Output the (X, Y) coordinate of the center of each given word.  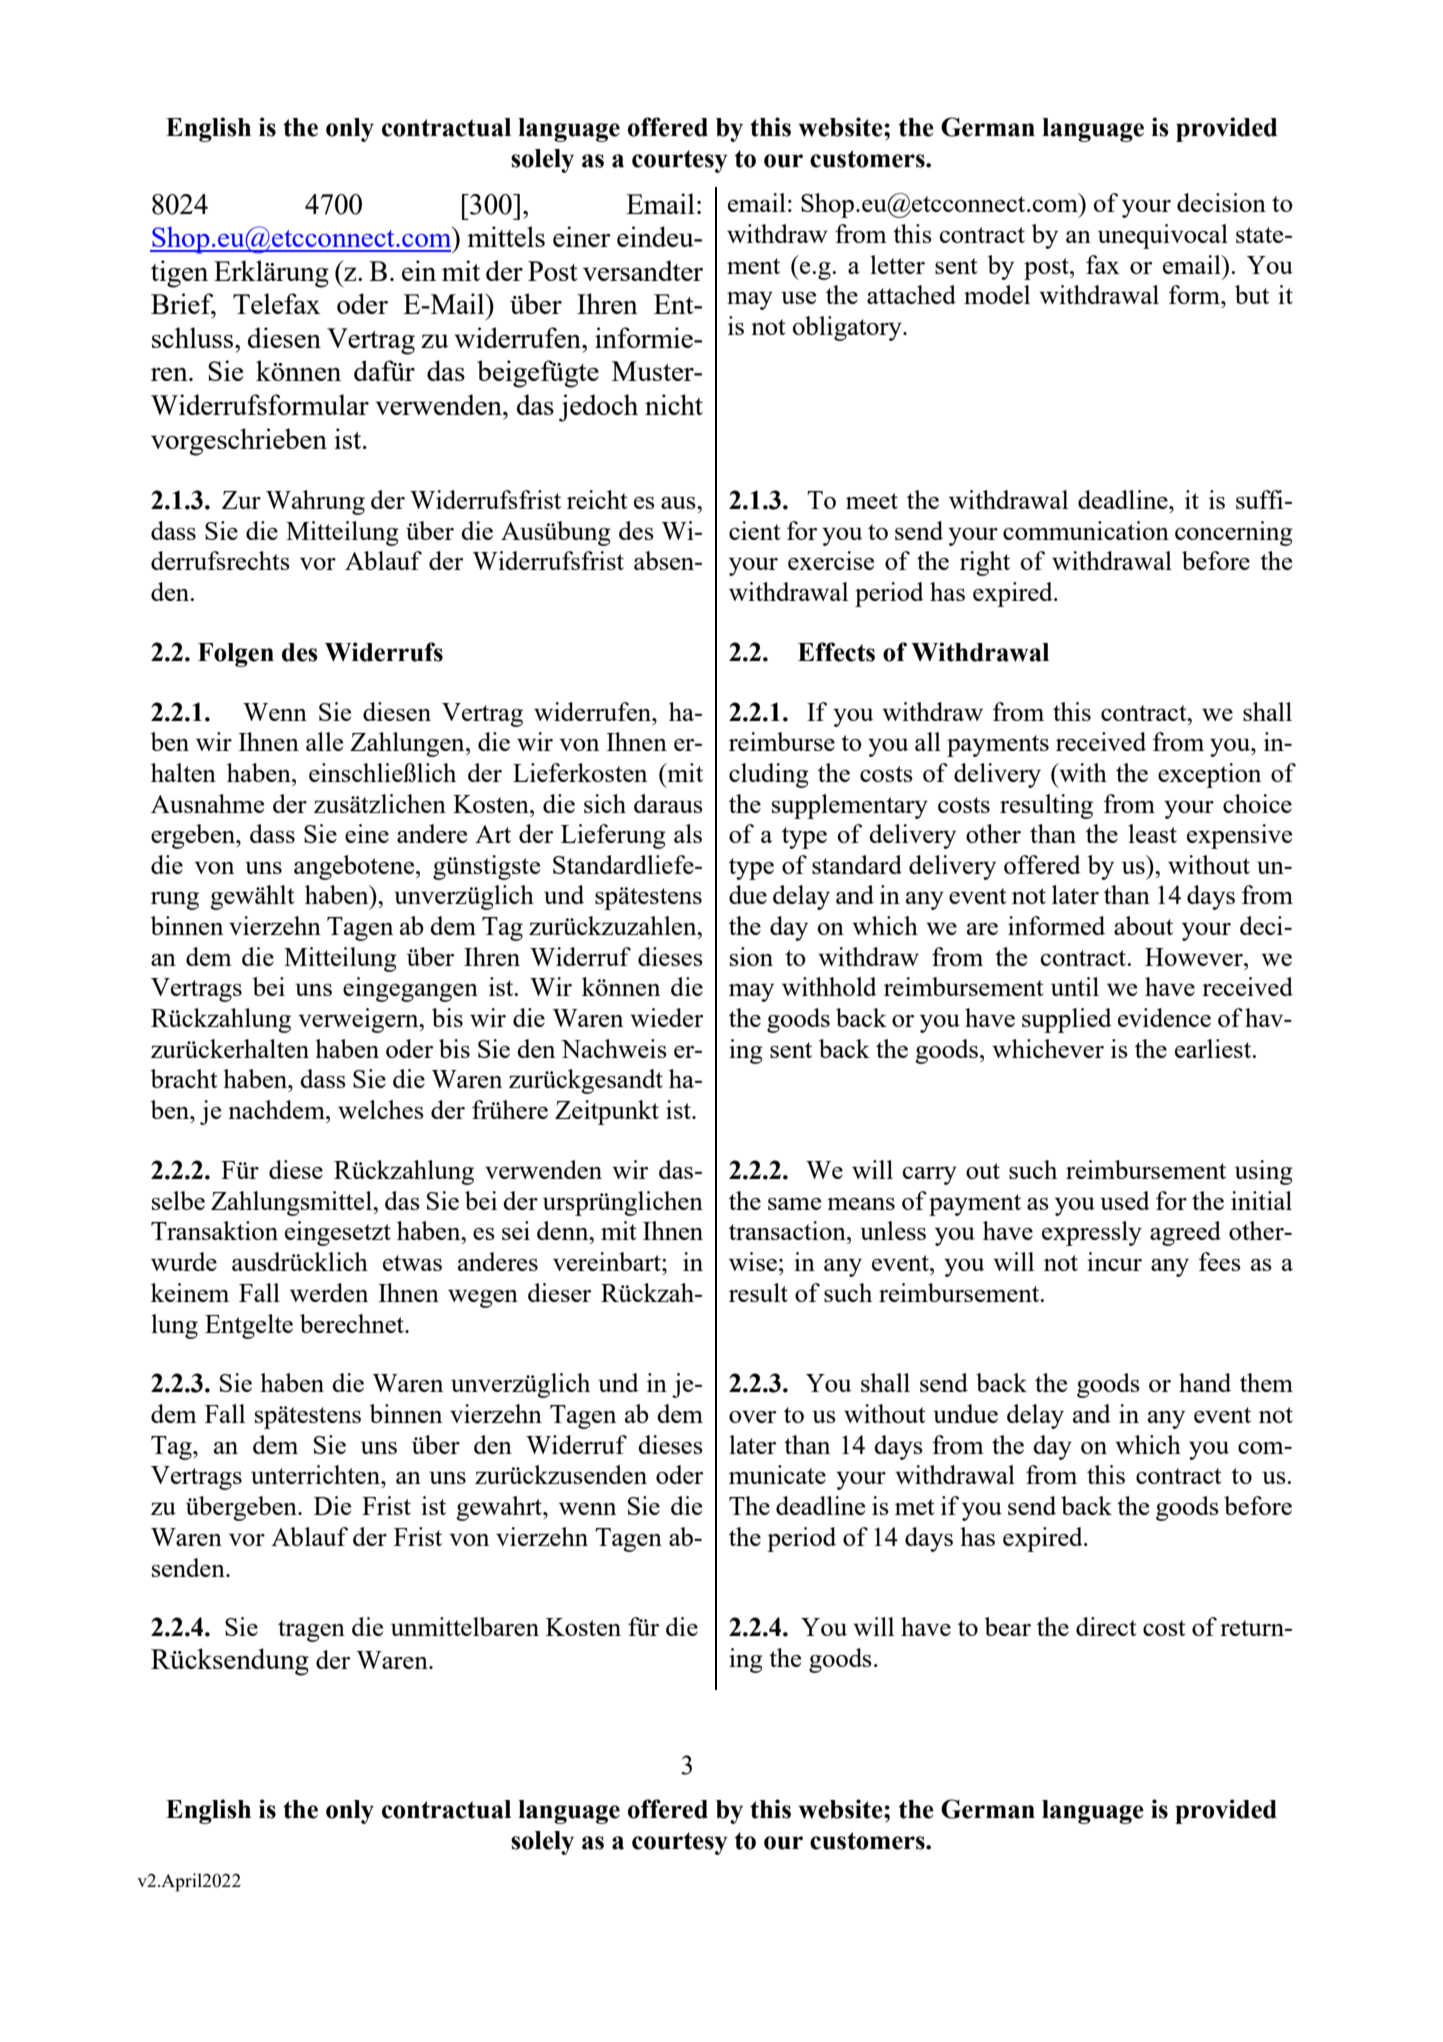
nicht (674, 404)
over (752, 1417)
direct (1106, 1626)
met (915, 1507)
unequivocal (1163, 236)
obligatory (848, 328)
